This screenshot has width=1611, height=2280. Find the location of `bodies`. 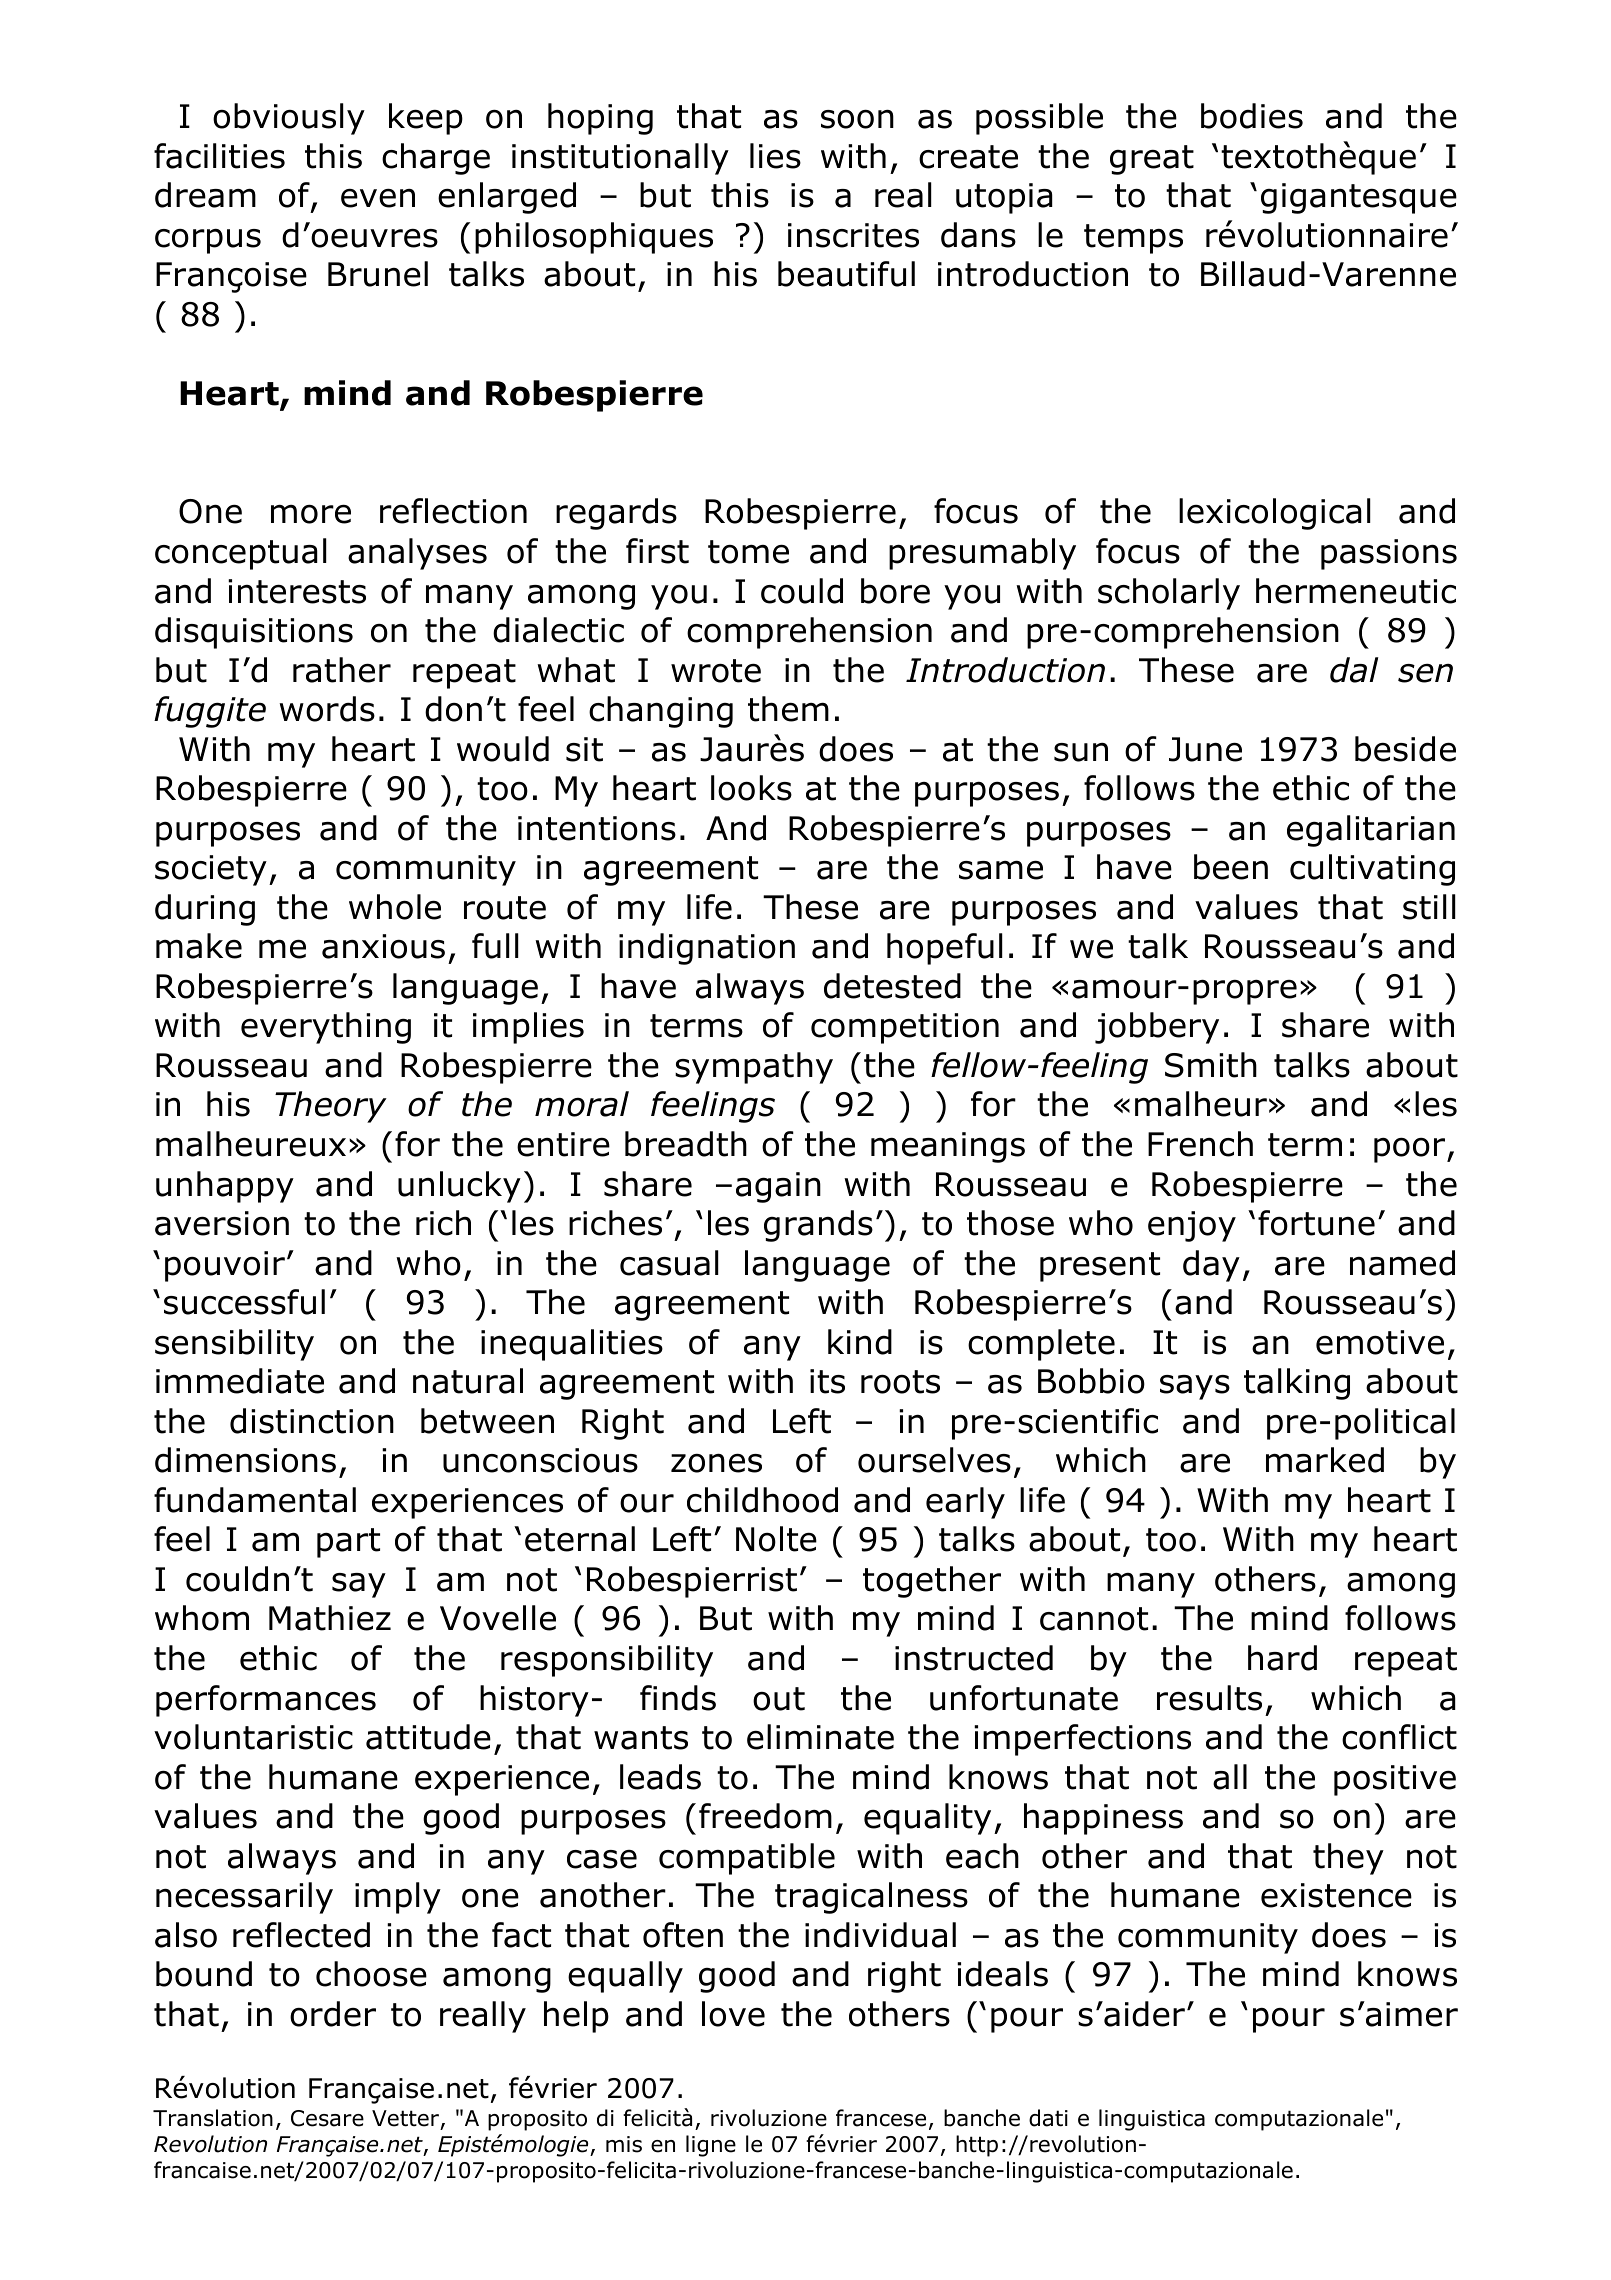

bodies is located at coordinates (1252, 116).
